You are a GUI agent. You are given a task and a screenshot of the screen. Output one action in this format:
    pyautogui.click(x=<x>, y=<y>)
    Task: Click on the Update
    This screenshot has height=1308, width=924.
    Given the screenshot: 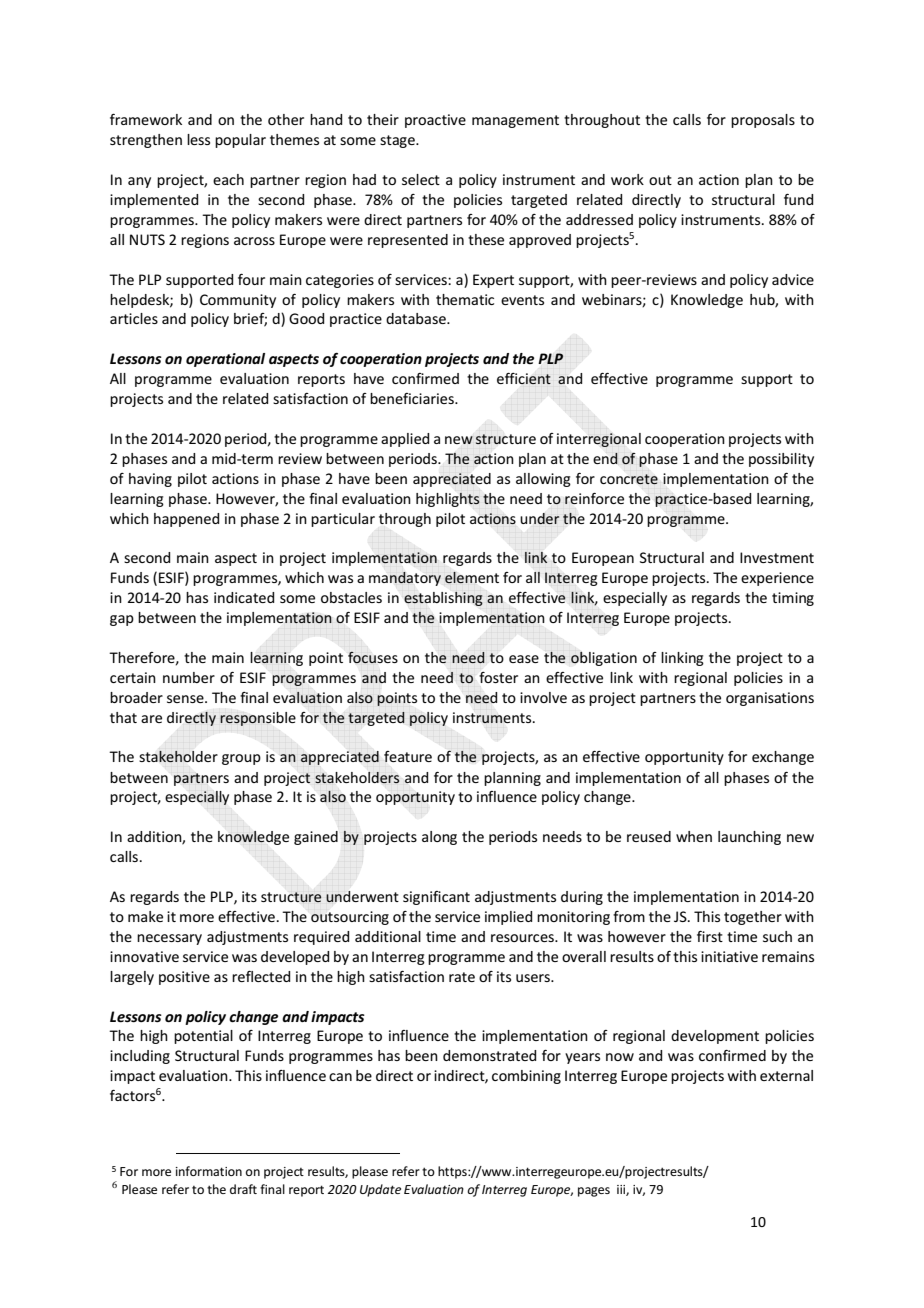 What is the action you would take?
    pyautogui.click(x=380, y=1190)
